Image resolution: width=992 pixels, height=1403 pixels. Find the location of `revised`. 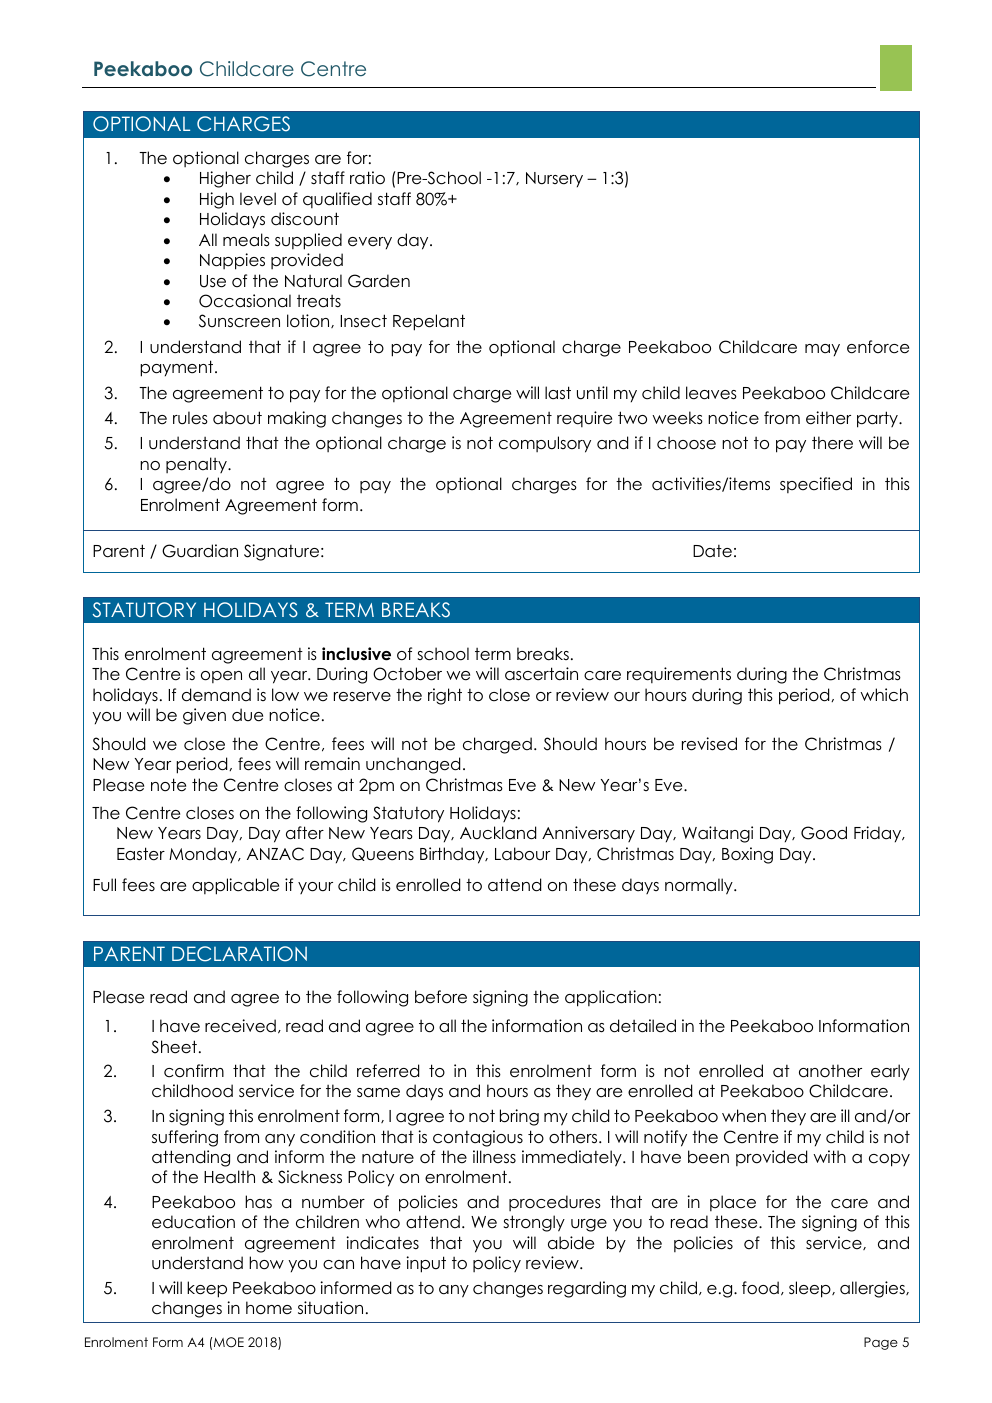

revised is located at coordinates (709, 744).
